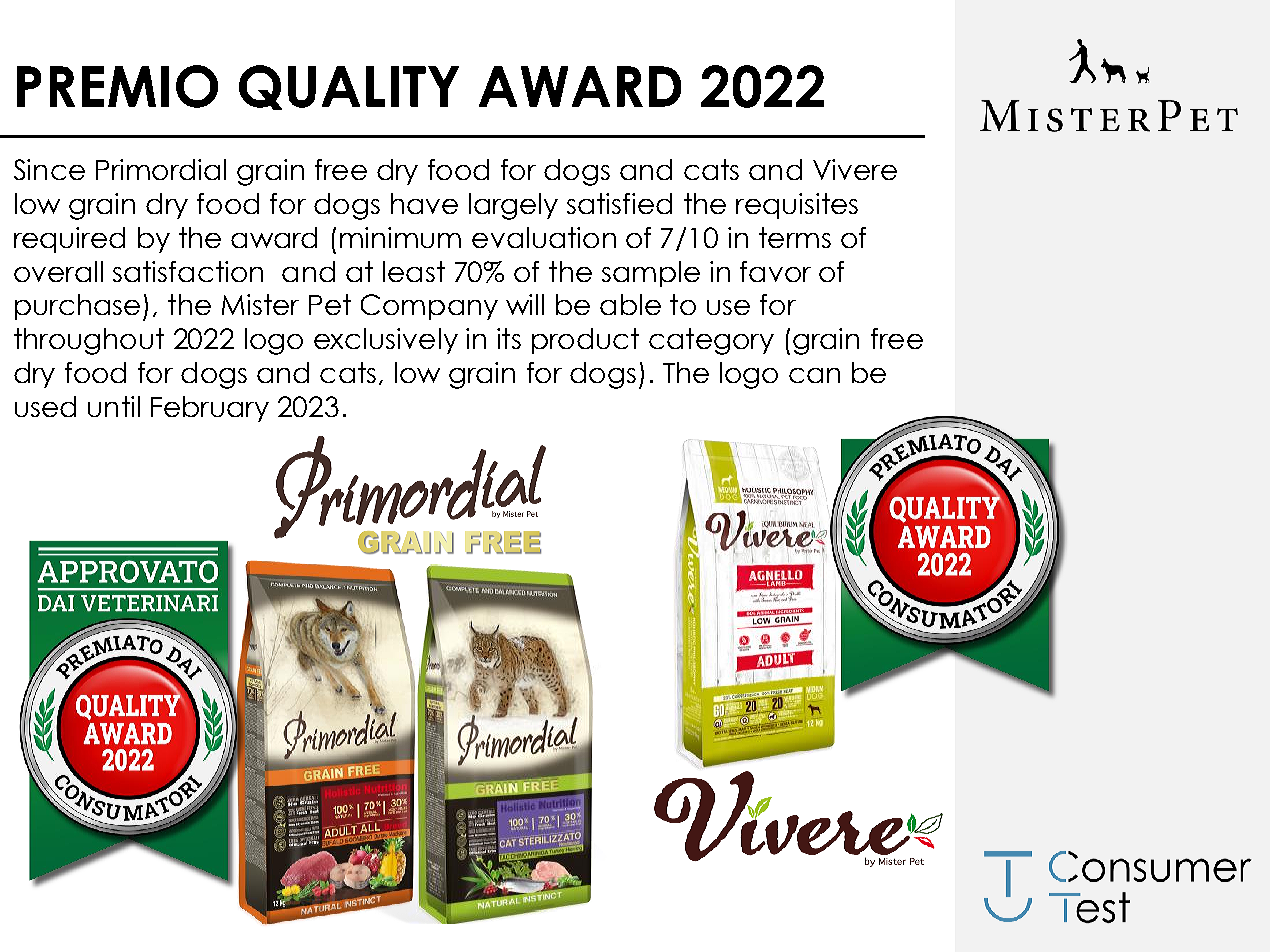 This image has height=952, width=1270. I want to click on minimum, so click(400, 237).
